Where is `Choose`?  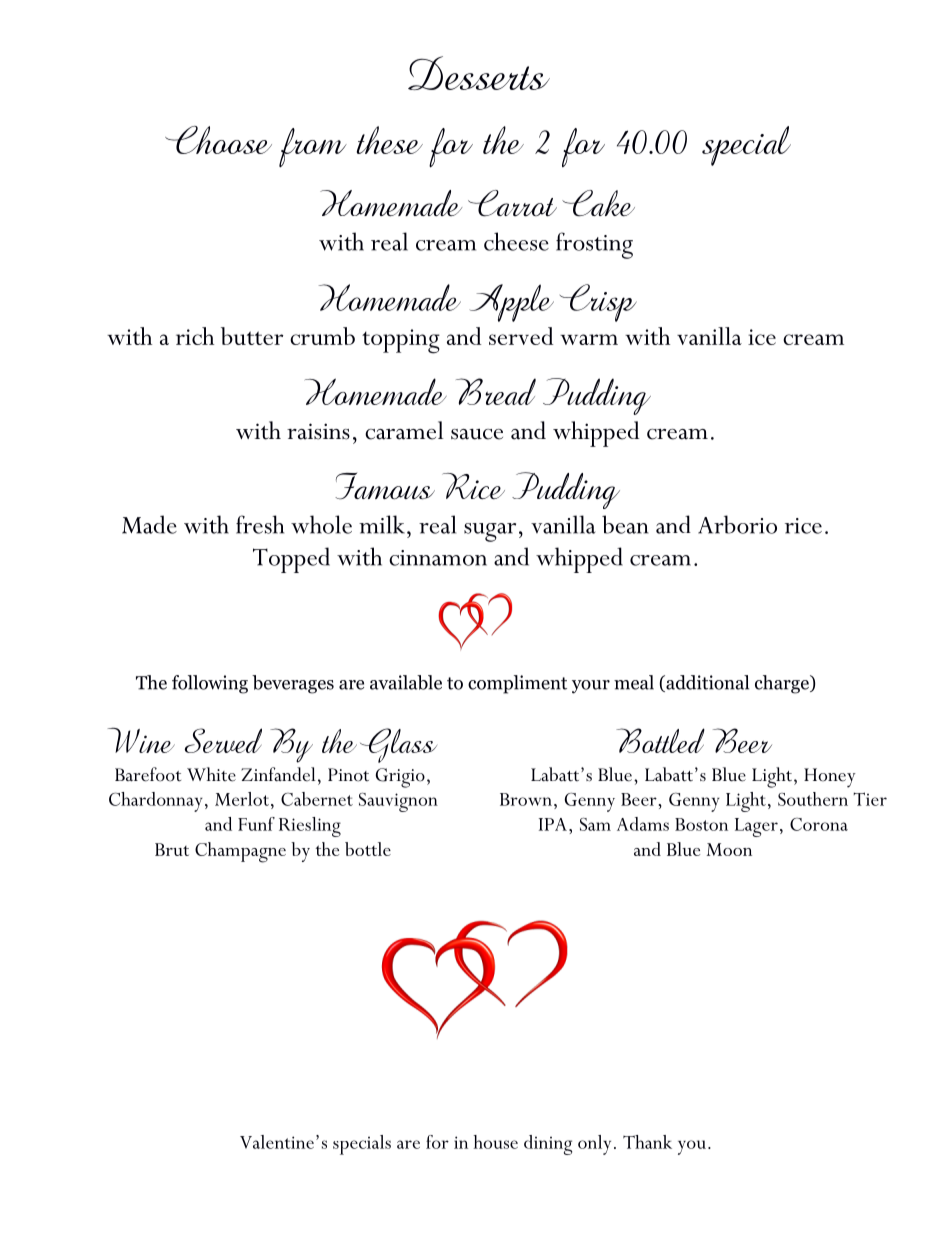 Choose is located at coordinates (218, 140).
